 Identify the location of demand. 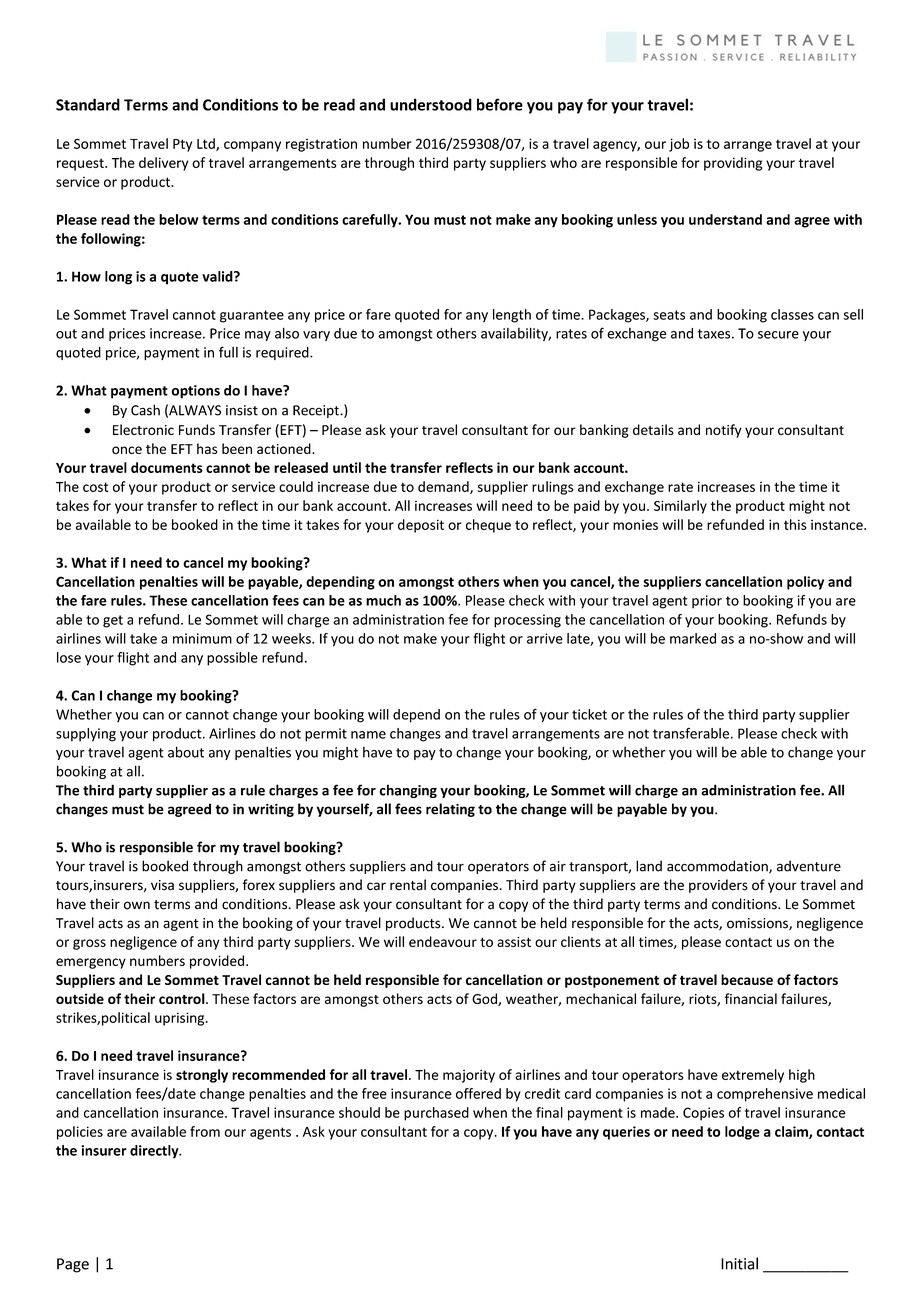
(444, 487).
